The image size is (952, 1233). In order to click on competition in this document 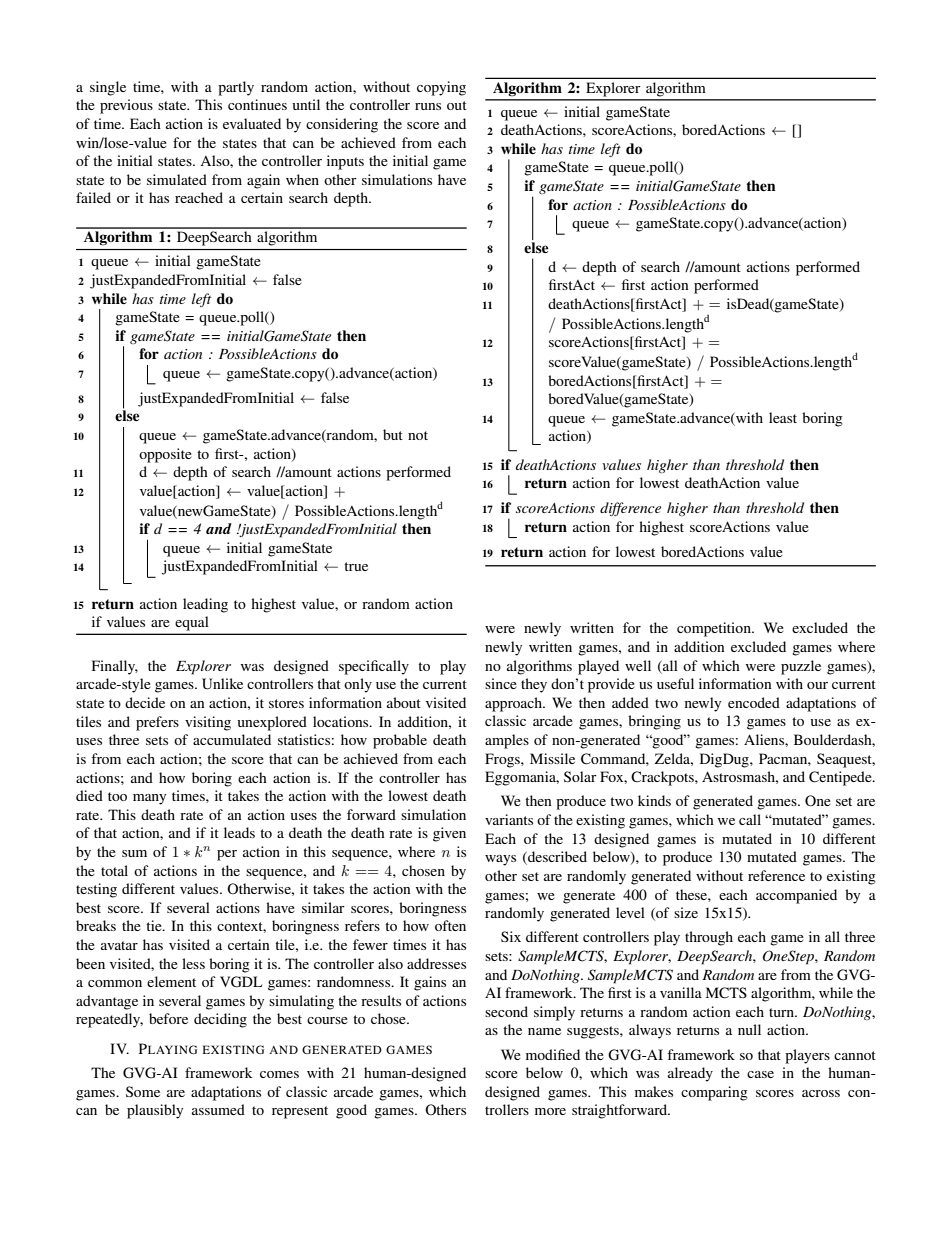, I will do `click(715, 629)`.
